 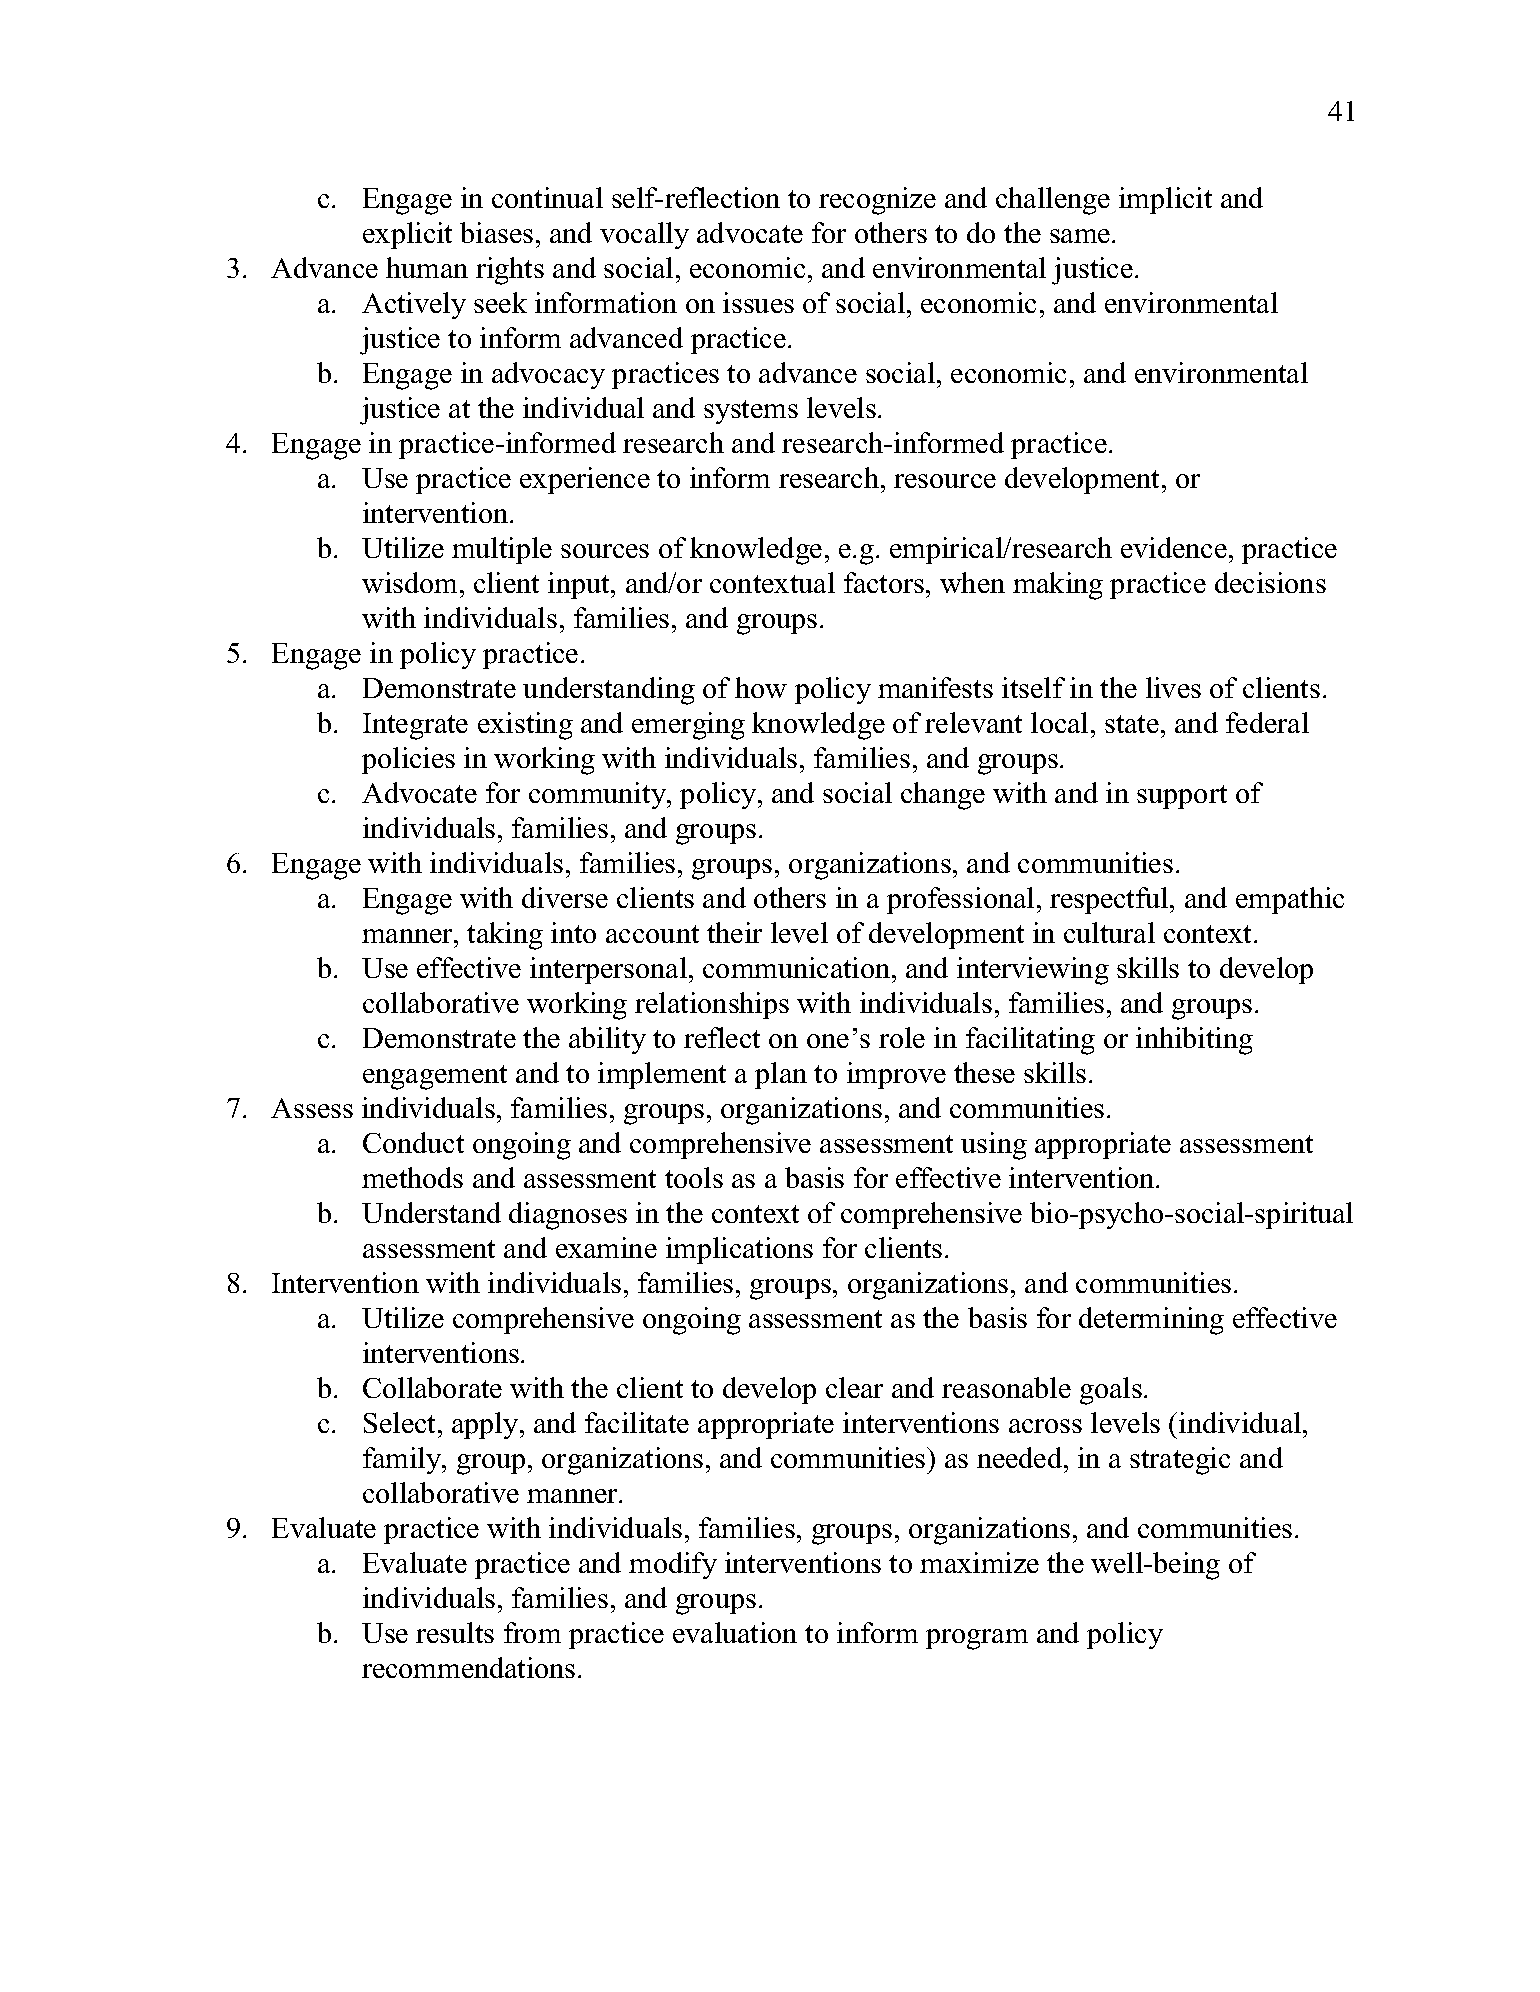 What do you see at coordinates (877, 201) in the image?
I see `recognize` at bounding box center [877, 201].
